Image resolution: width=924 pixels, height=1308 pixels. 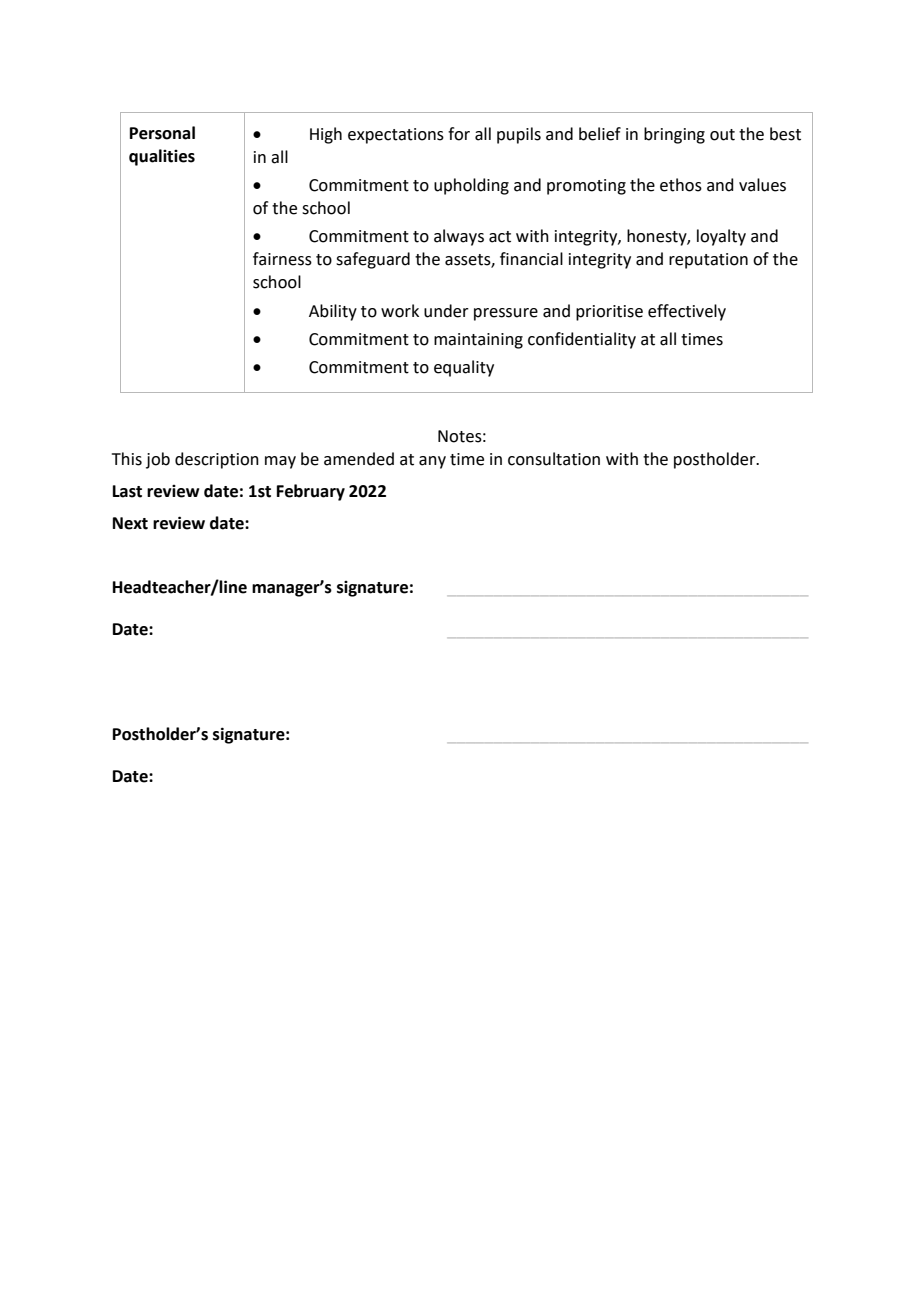 I want to click on for, so click(x=459, y=134).
